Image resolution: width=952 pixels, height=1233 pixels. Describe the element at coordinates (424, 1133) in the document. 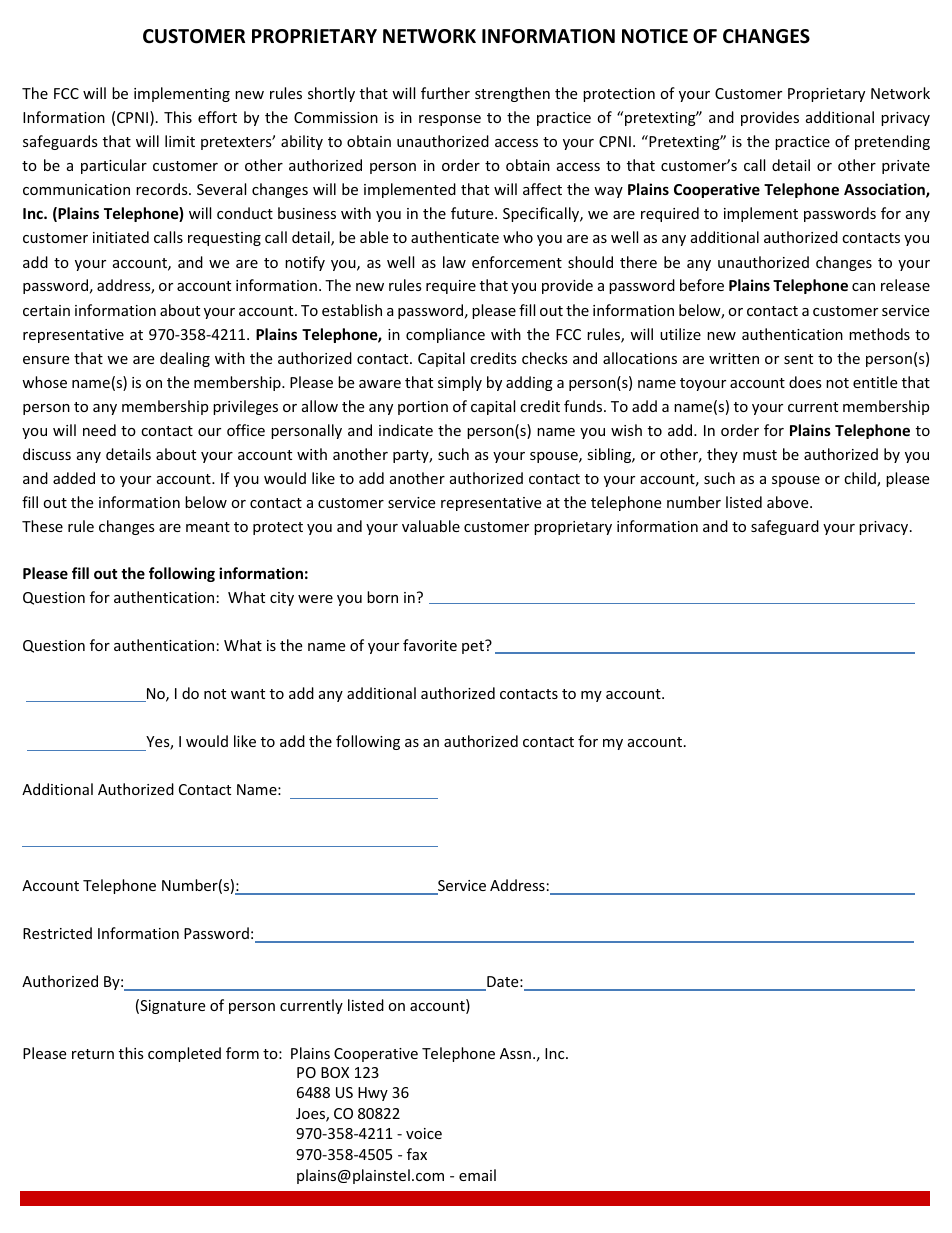

I see `voice` at that location.
